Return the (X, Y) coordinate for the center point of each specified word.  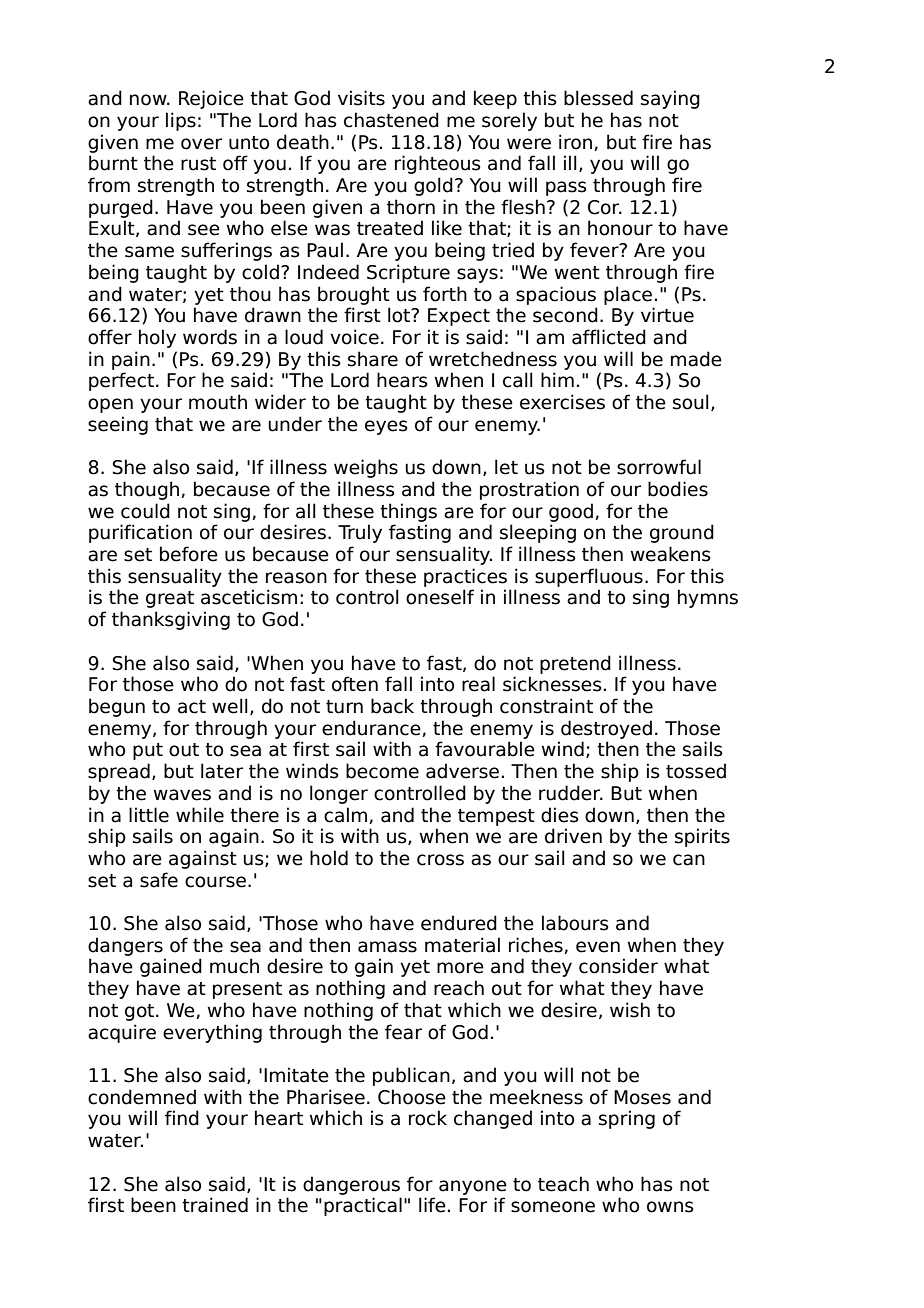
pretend (575, 664)
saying (670, 99)
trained (215, 1205)
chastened (391, 120)
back (392, 706)
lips (181, 121)
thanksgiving (171, 620)
